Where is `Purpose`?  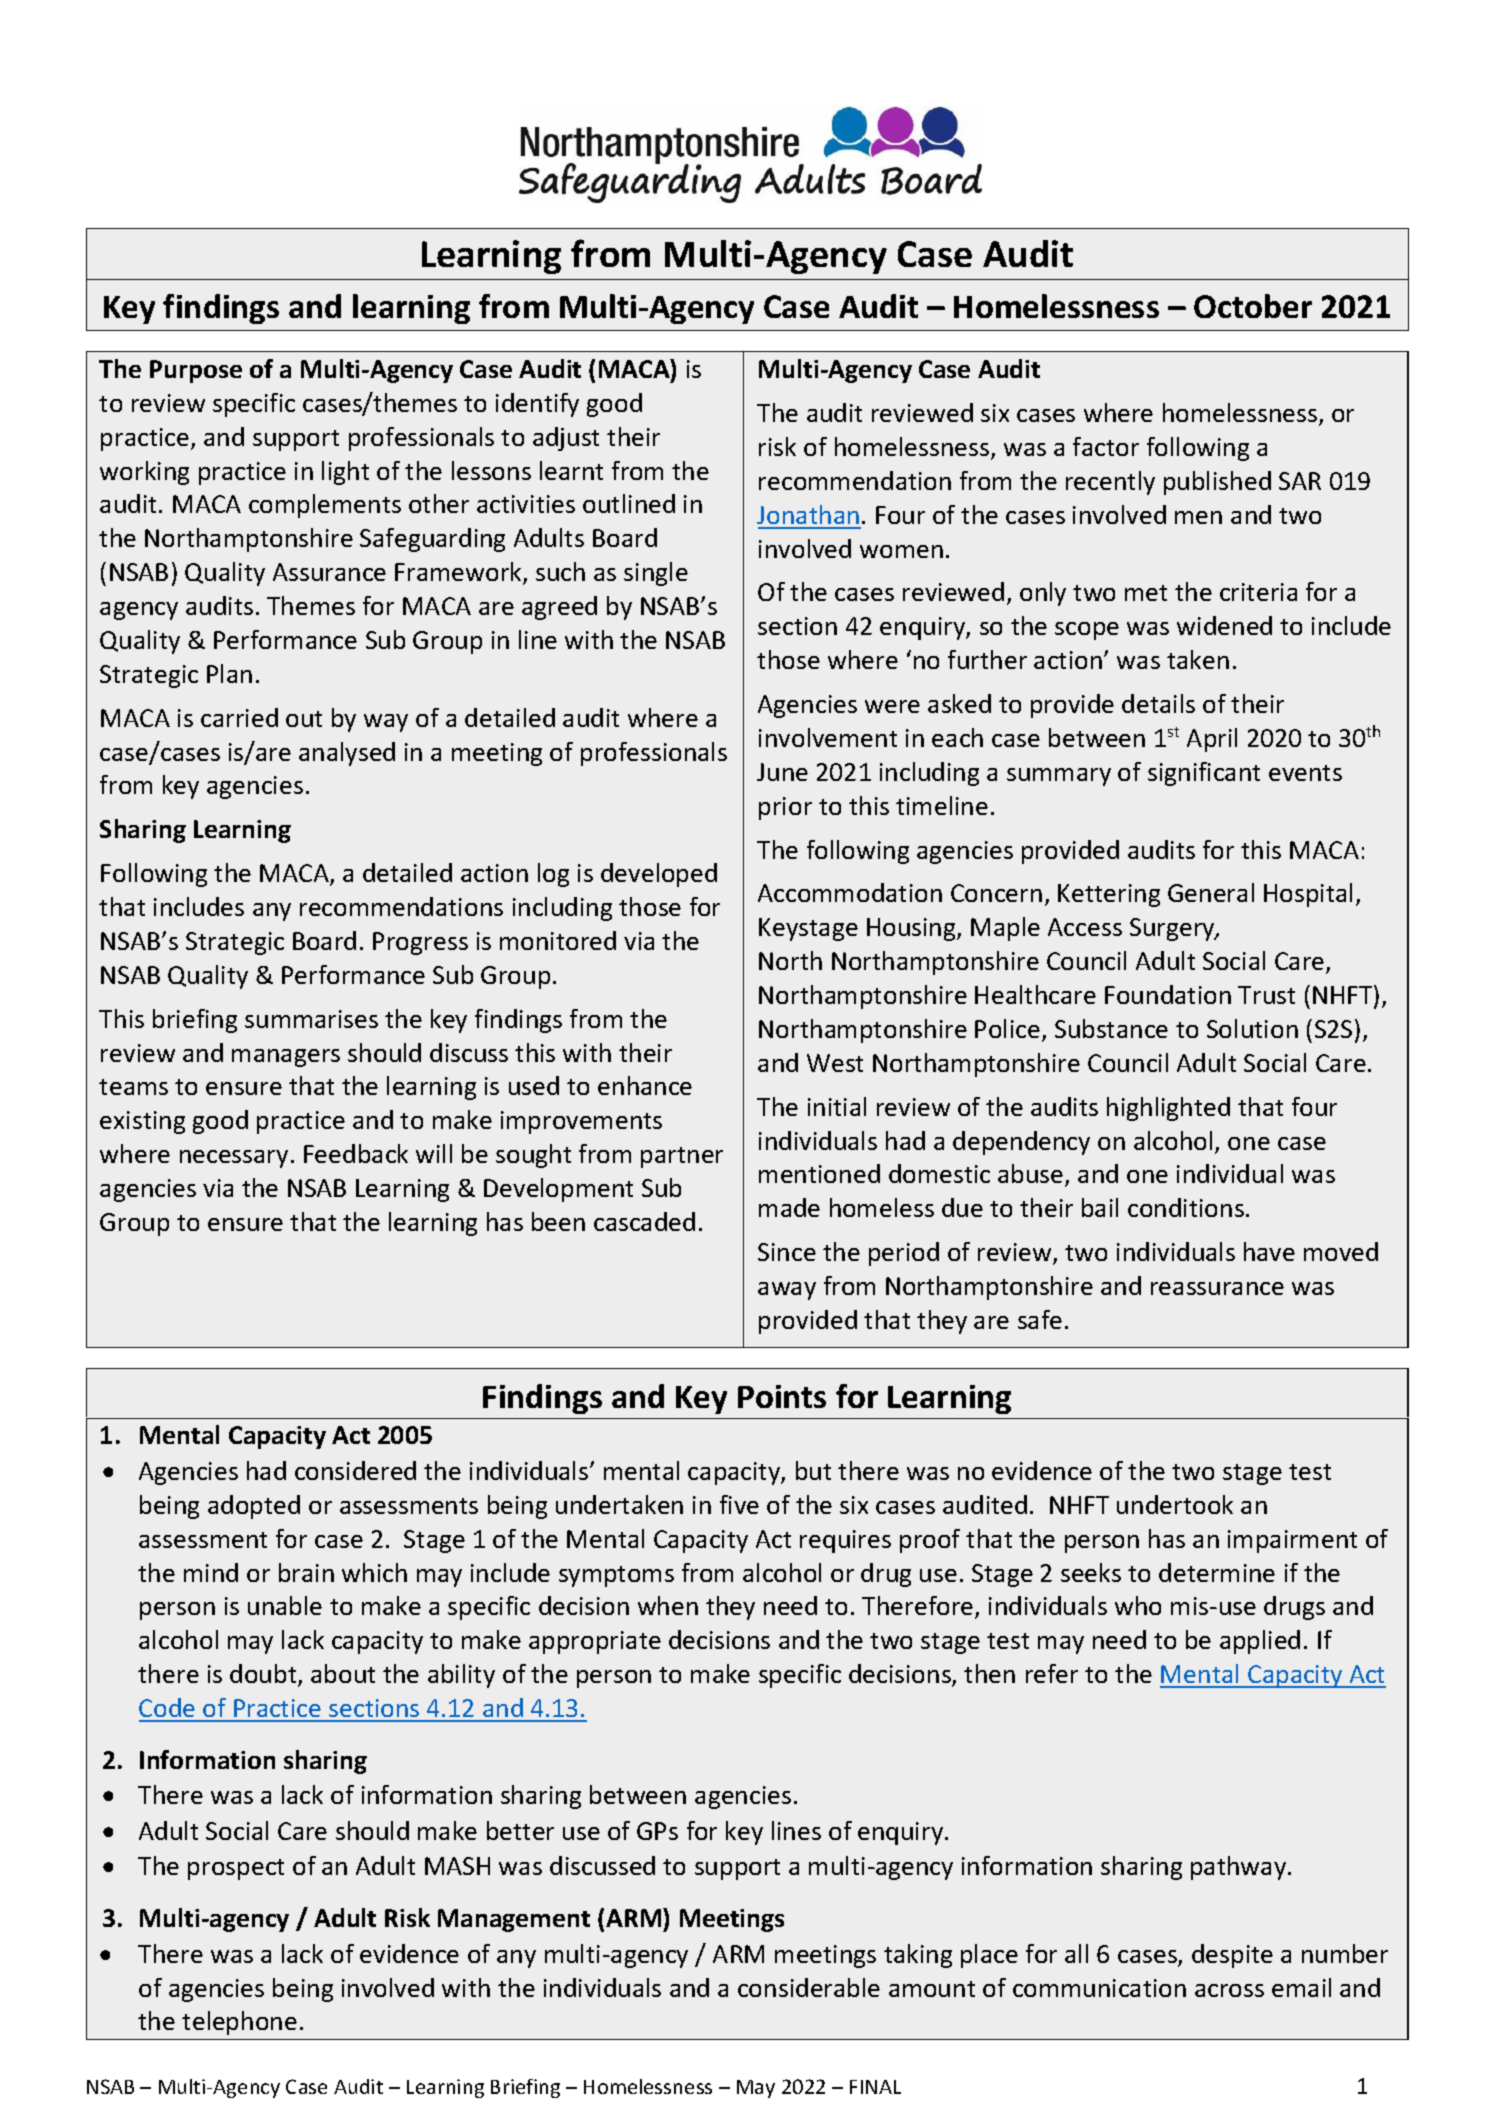 Purpose is located at coordinates (196, 371).
